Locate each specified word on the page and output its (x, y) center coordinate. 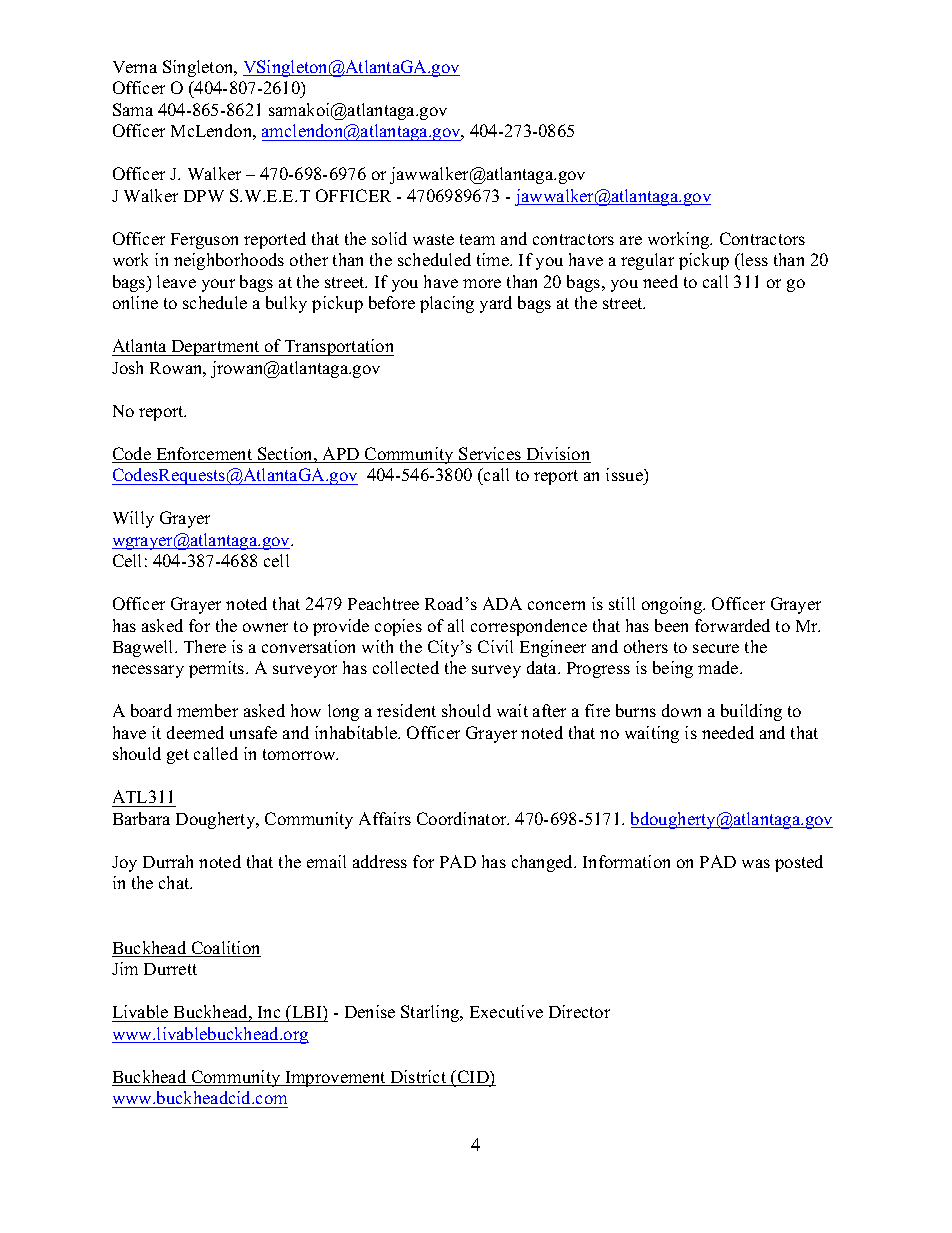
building (751, 712)
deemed (195, 732)
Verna (135, 67)
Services (490, 455)
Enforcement (204, 455)
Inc (269, 1012)
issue (625, 474)
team (477, 239)
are (631, 240)
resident (406, 710)
